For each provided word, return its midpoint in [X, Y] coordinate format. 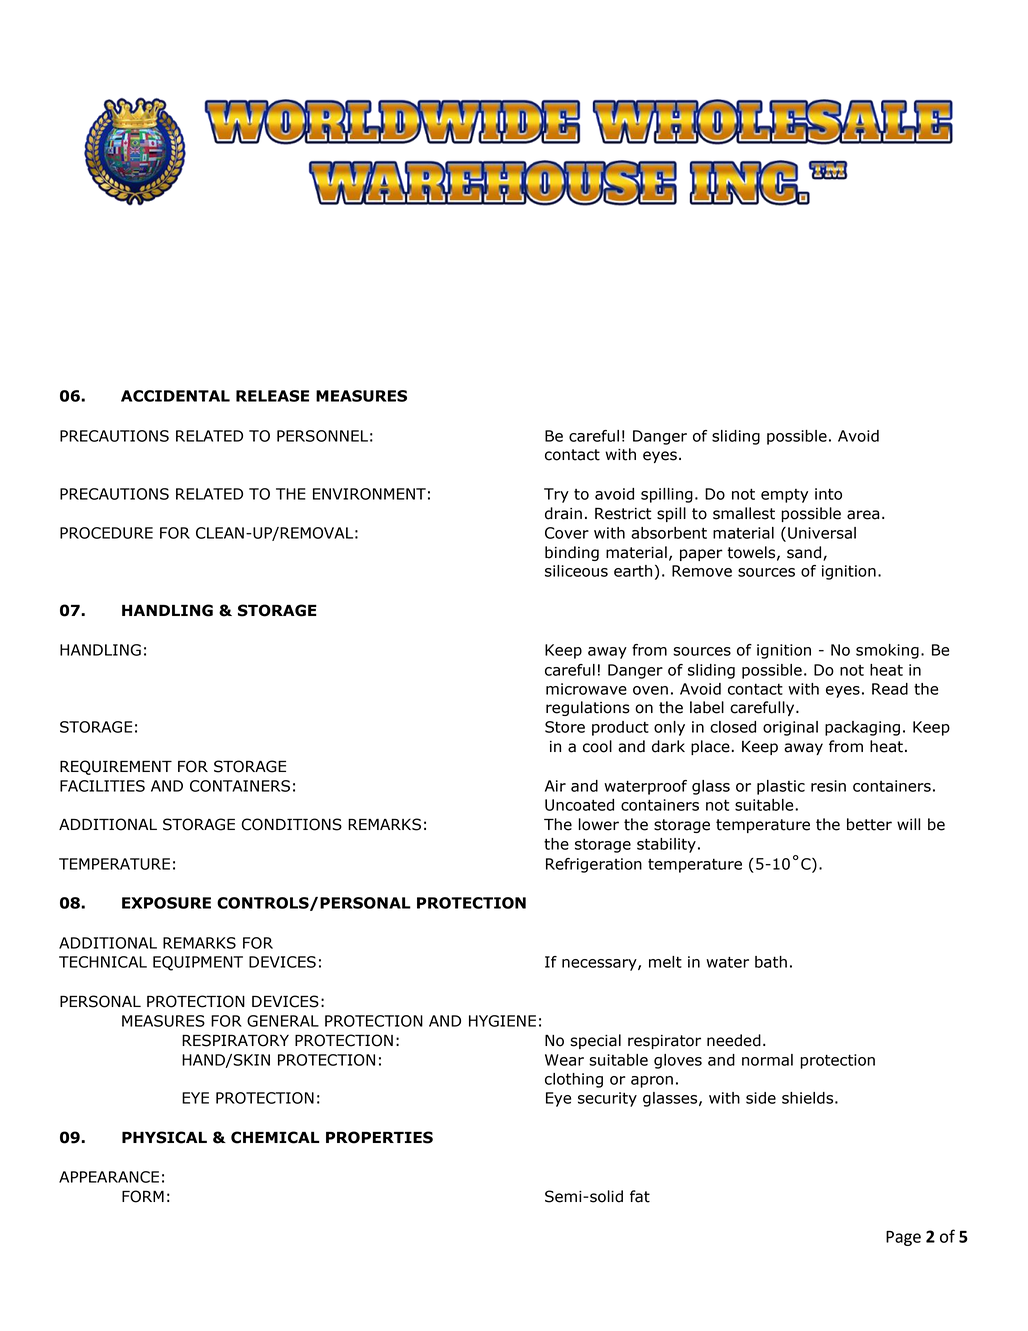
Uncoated [579, 805]
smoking [887, 651]
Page [903, 1238]
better [869, 824]
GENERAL [283, 1021]
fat [640, 1196]
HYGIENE [502, 1021]
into [828, 494]
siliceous [576, 571]
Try [556, 495]
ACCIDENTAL [175, 396]
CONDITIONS [291, 824]
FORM [143, 1196]
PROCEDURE [106, 533]
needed [734, 1040]
